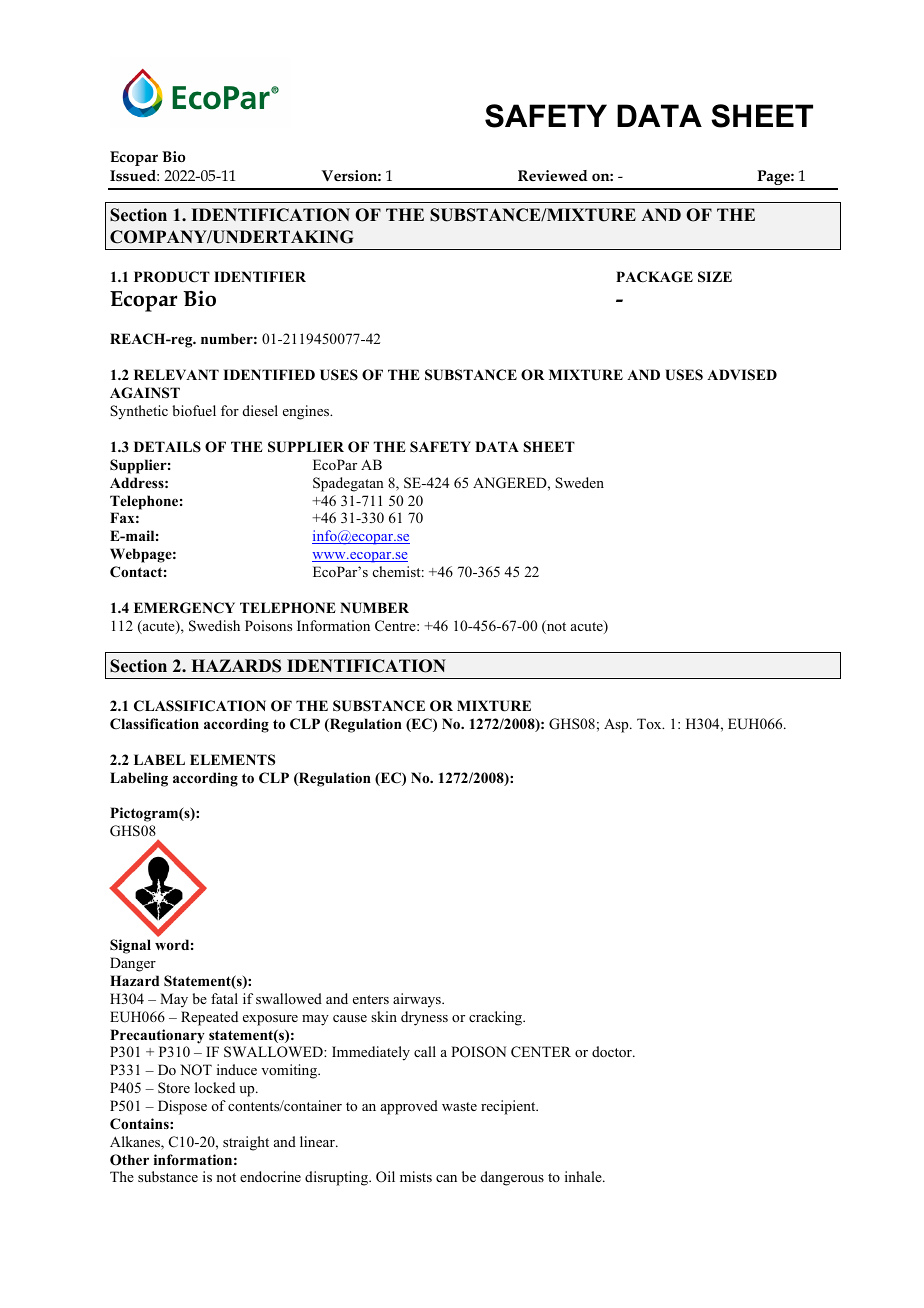 The image size is (924, 1308). What do you see at coordinates (167, 446) in the document?
I see `DETAILS` at bounding box center [167, 446].
